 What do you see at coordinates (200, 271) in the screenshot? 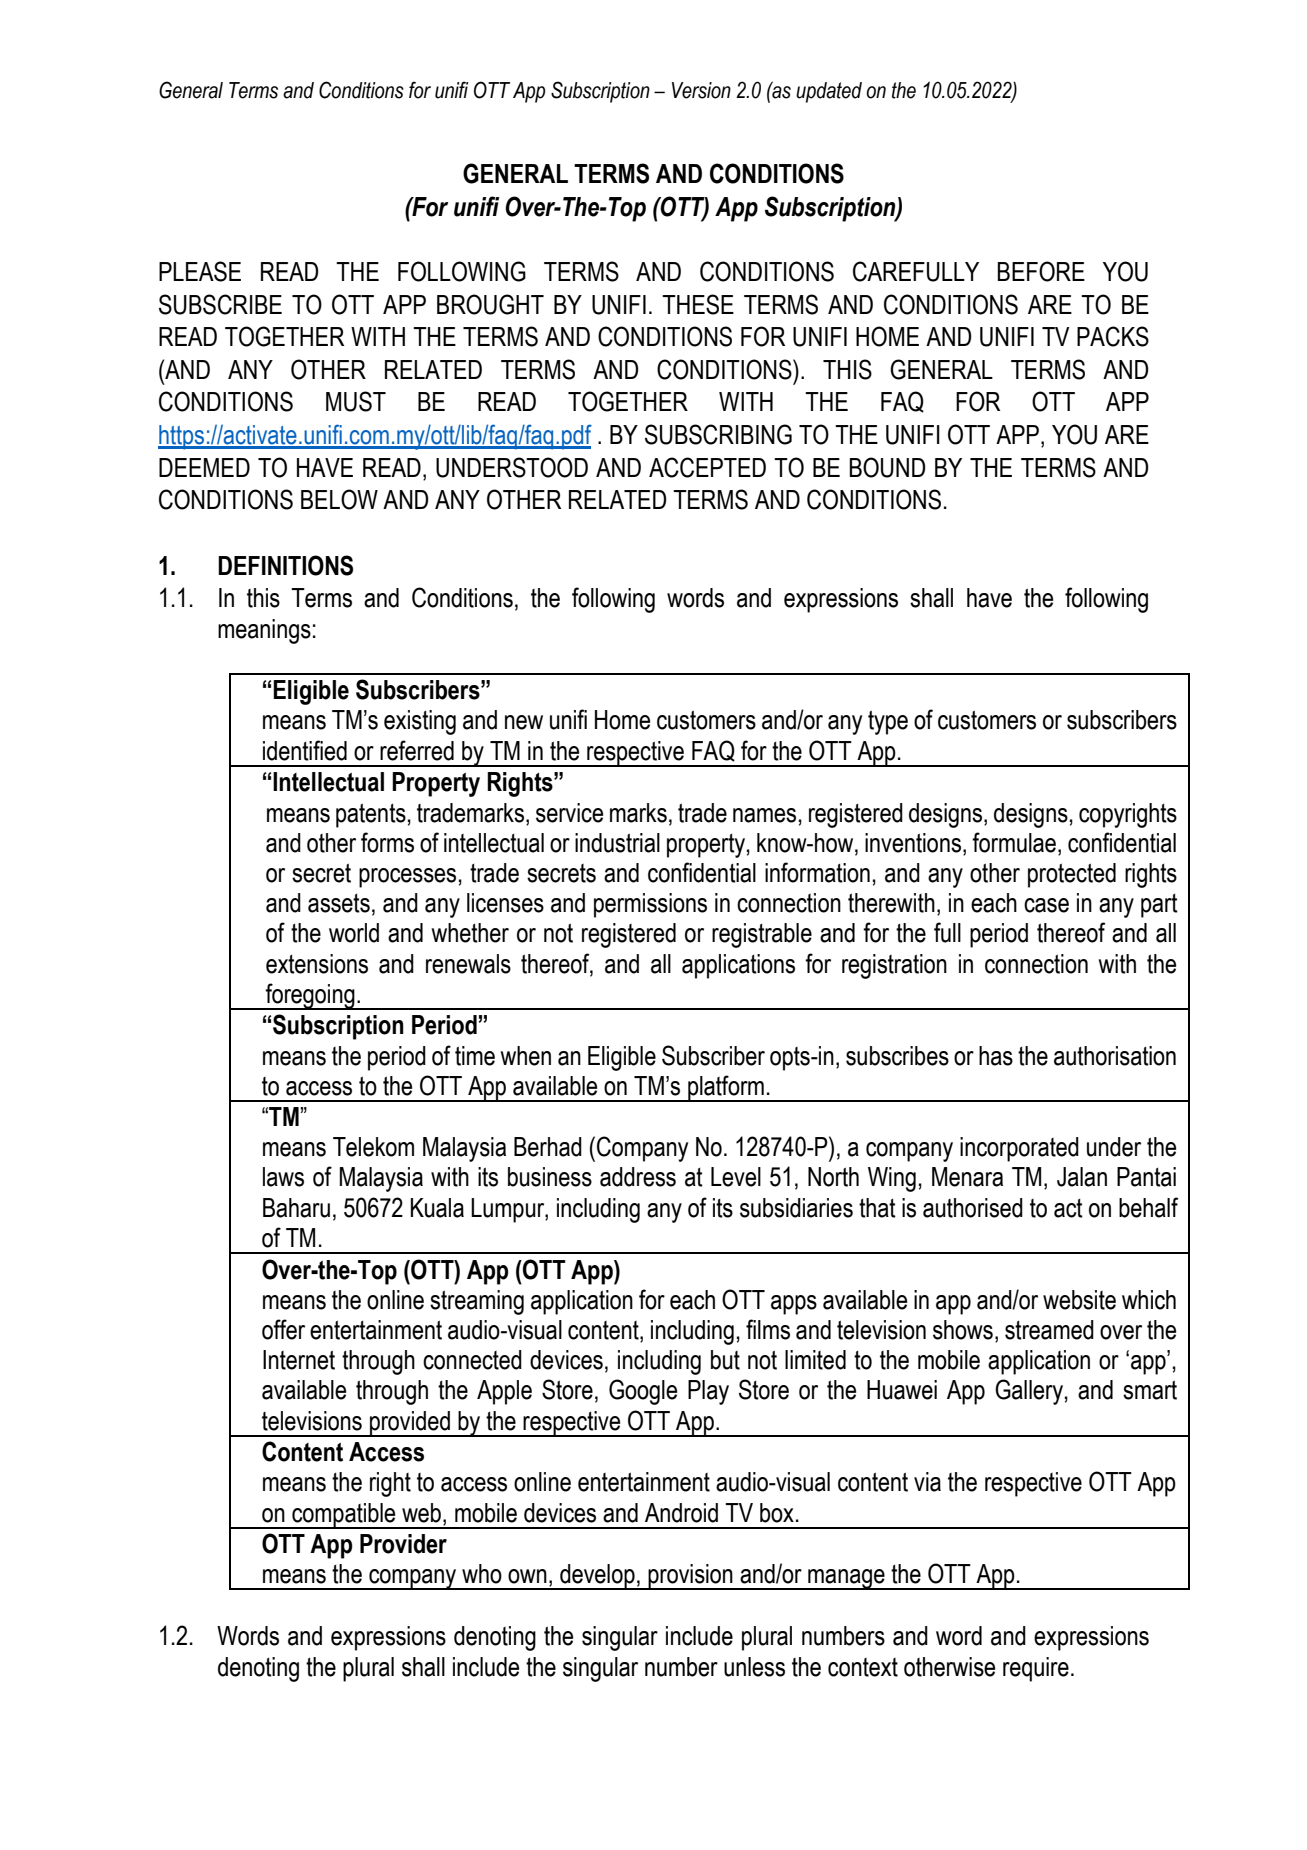
I see `PLEASE` at bounding box center [200, 271].
